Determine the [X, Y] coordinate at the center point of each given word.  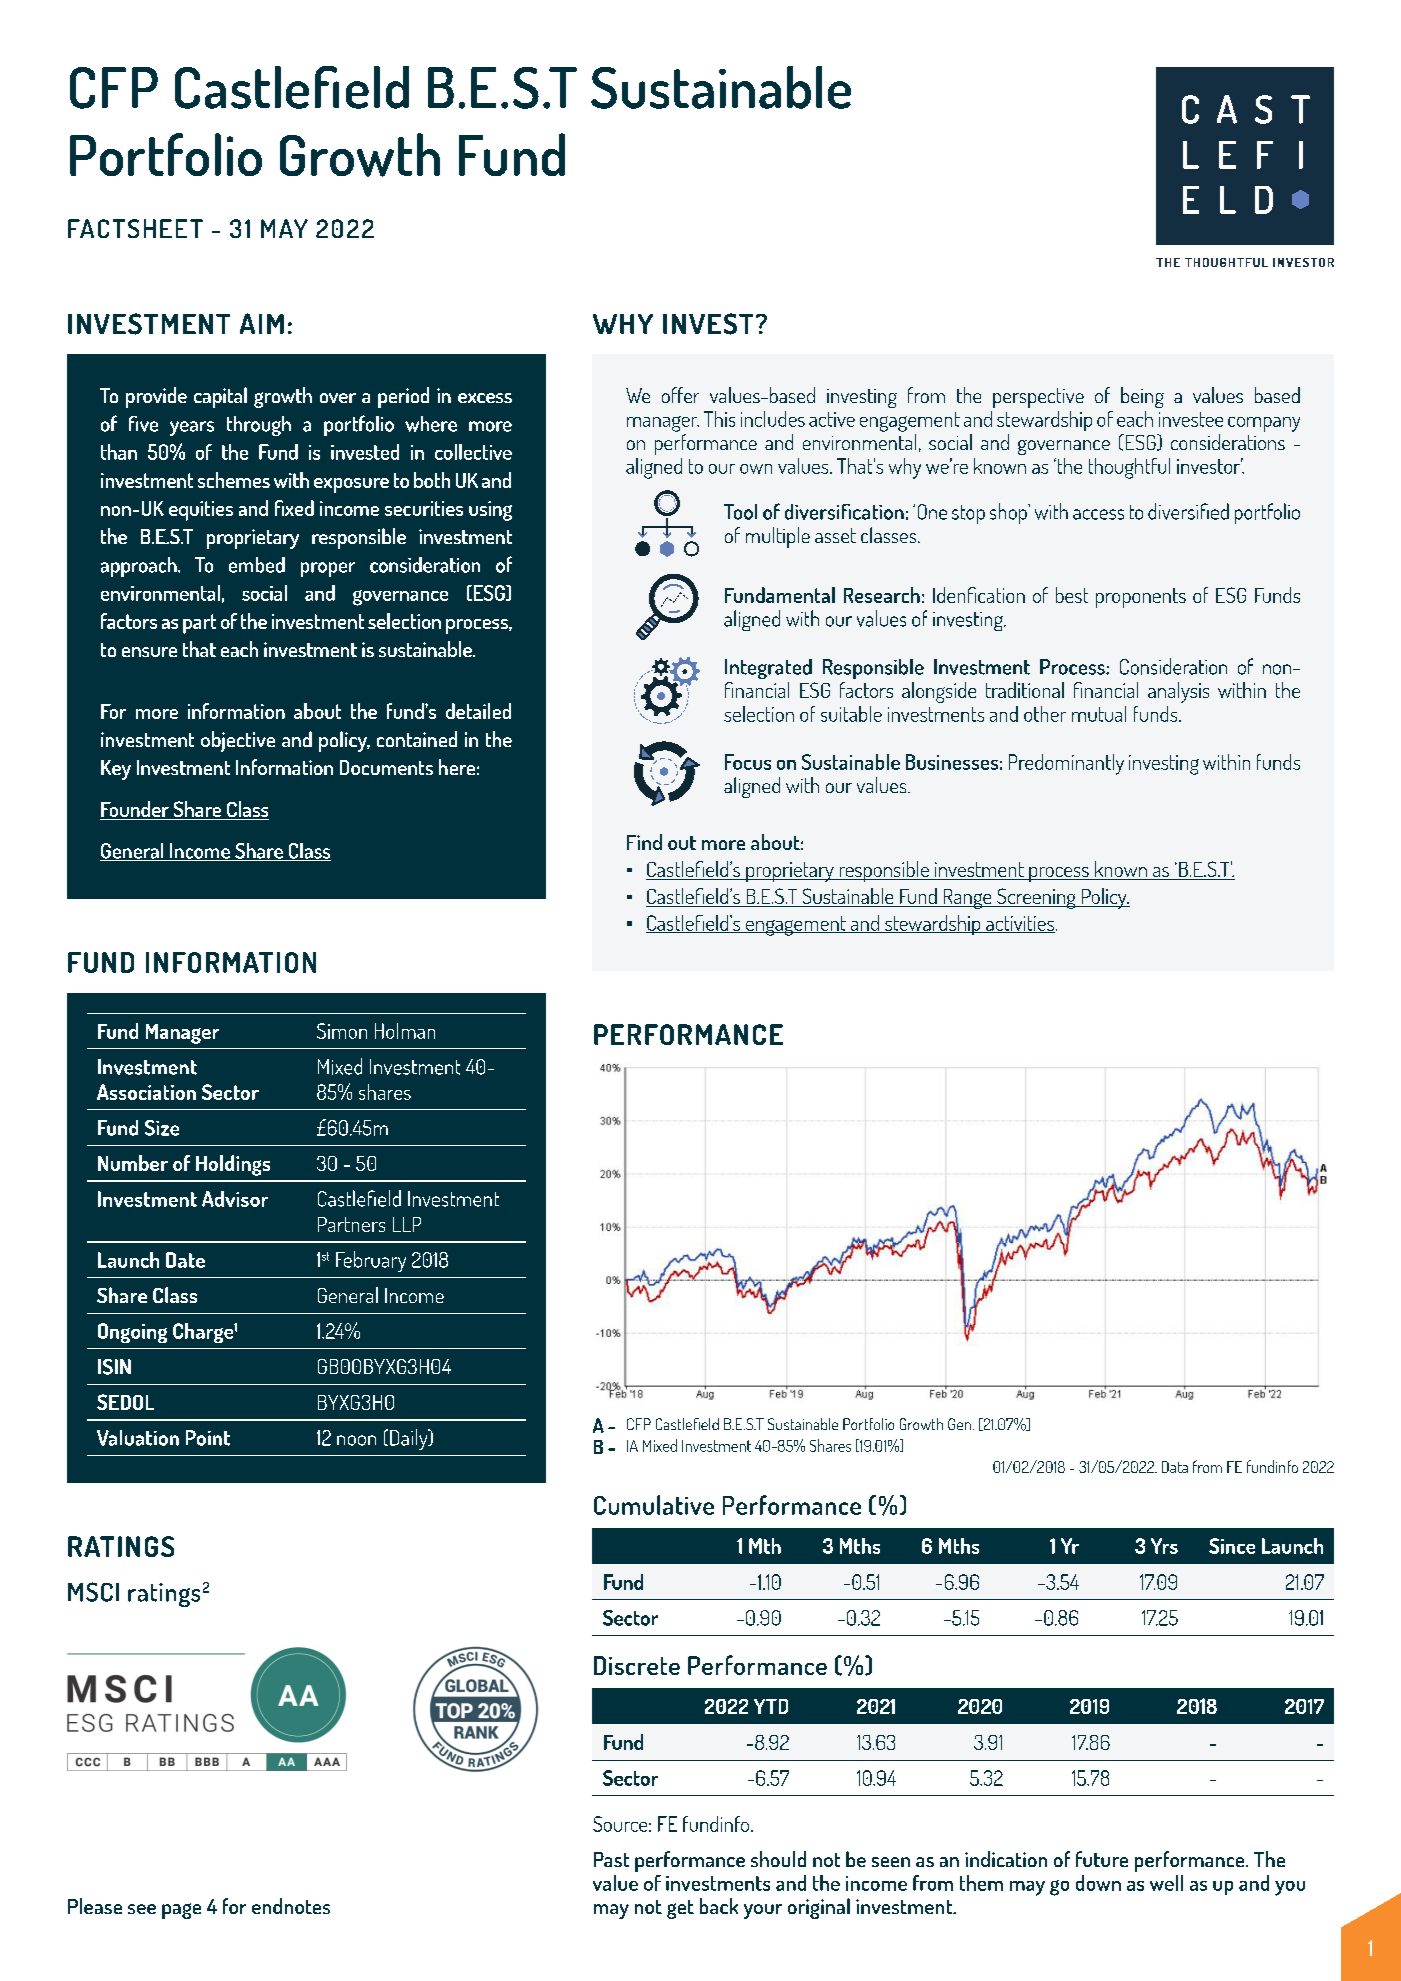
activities [1019, 924]
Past [611, 1859]
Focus [748, 762]
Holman [405, 1031]
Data [1175, 1467]
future [1102, 1859]
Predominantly [1066, 764]
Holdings [233, 1165]
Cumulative [654, 1505]
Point [208, 1438]
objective [238, 741]
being [1142, 397]
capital [220, 397]
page [181, 1911]
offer [680, 395]
